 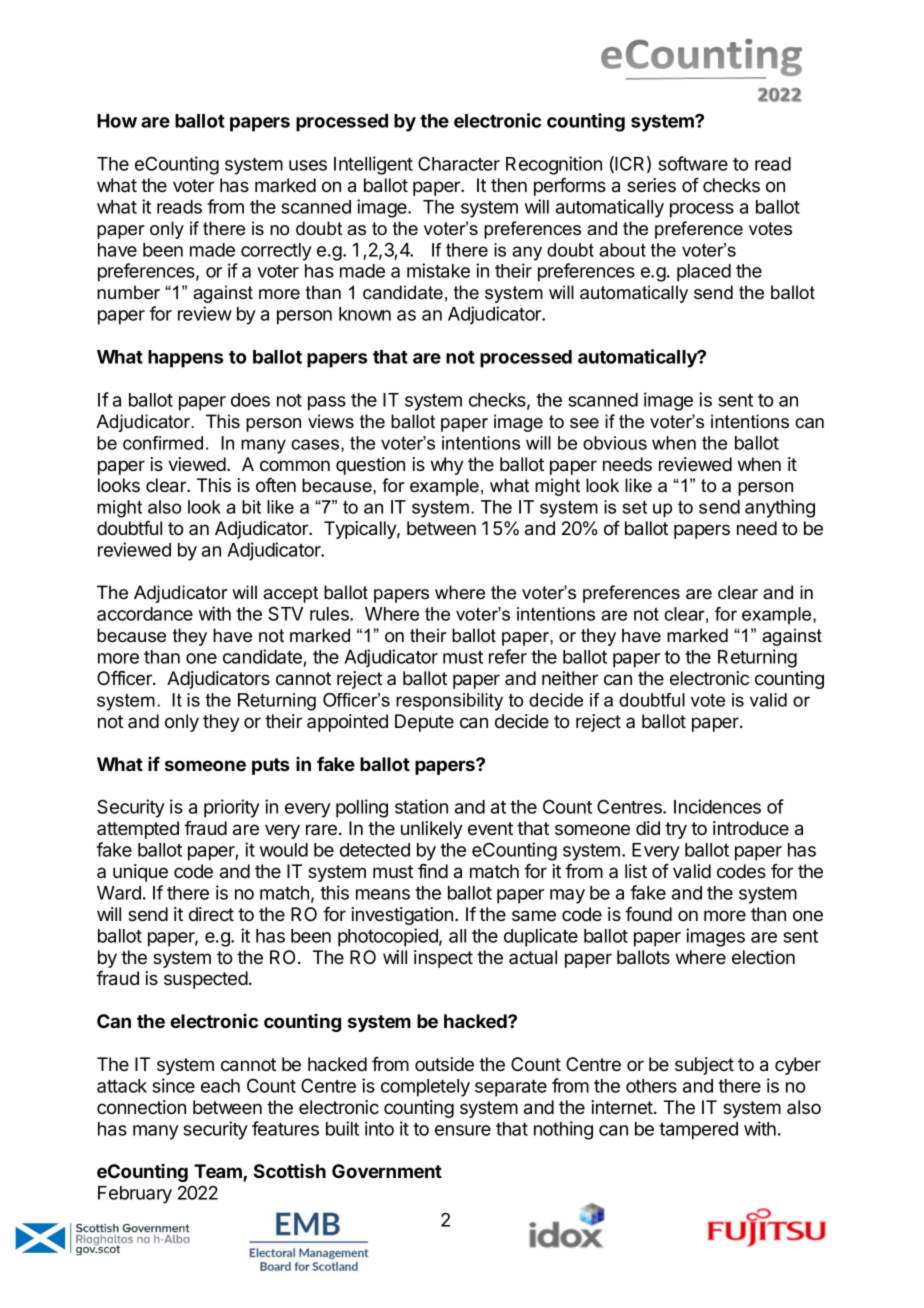 I want to click on tampered, so click(x=698, y=1131).
